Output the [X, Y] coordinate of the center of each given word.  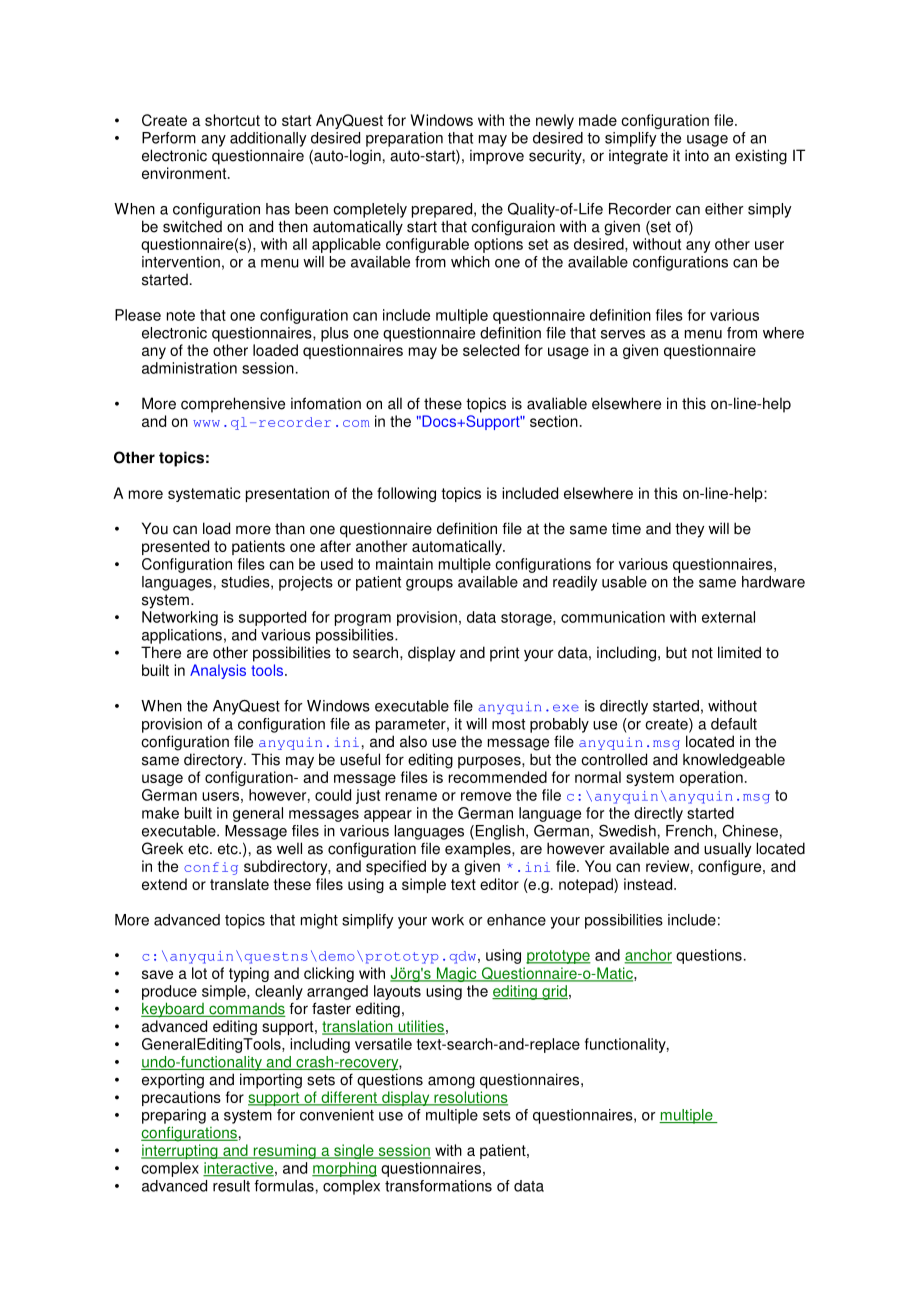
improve [497, 157]
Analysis [218, 671]
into [697, 155]
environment [185, 173]
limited [739, 652]
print [504, 654]
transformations [438, 1186]
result [231, 1186]
